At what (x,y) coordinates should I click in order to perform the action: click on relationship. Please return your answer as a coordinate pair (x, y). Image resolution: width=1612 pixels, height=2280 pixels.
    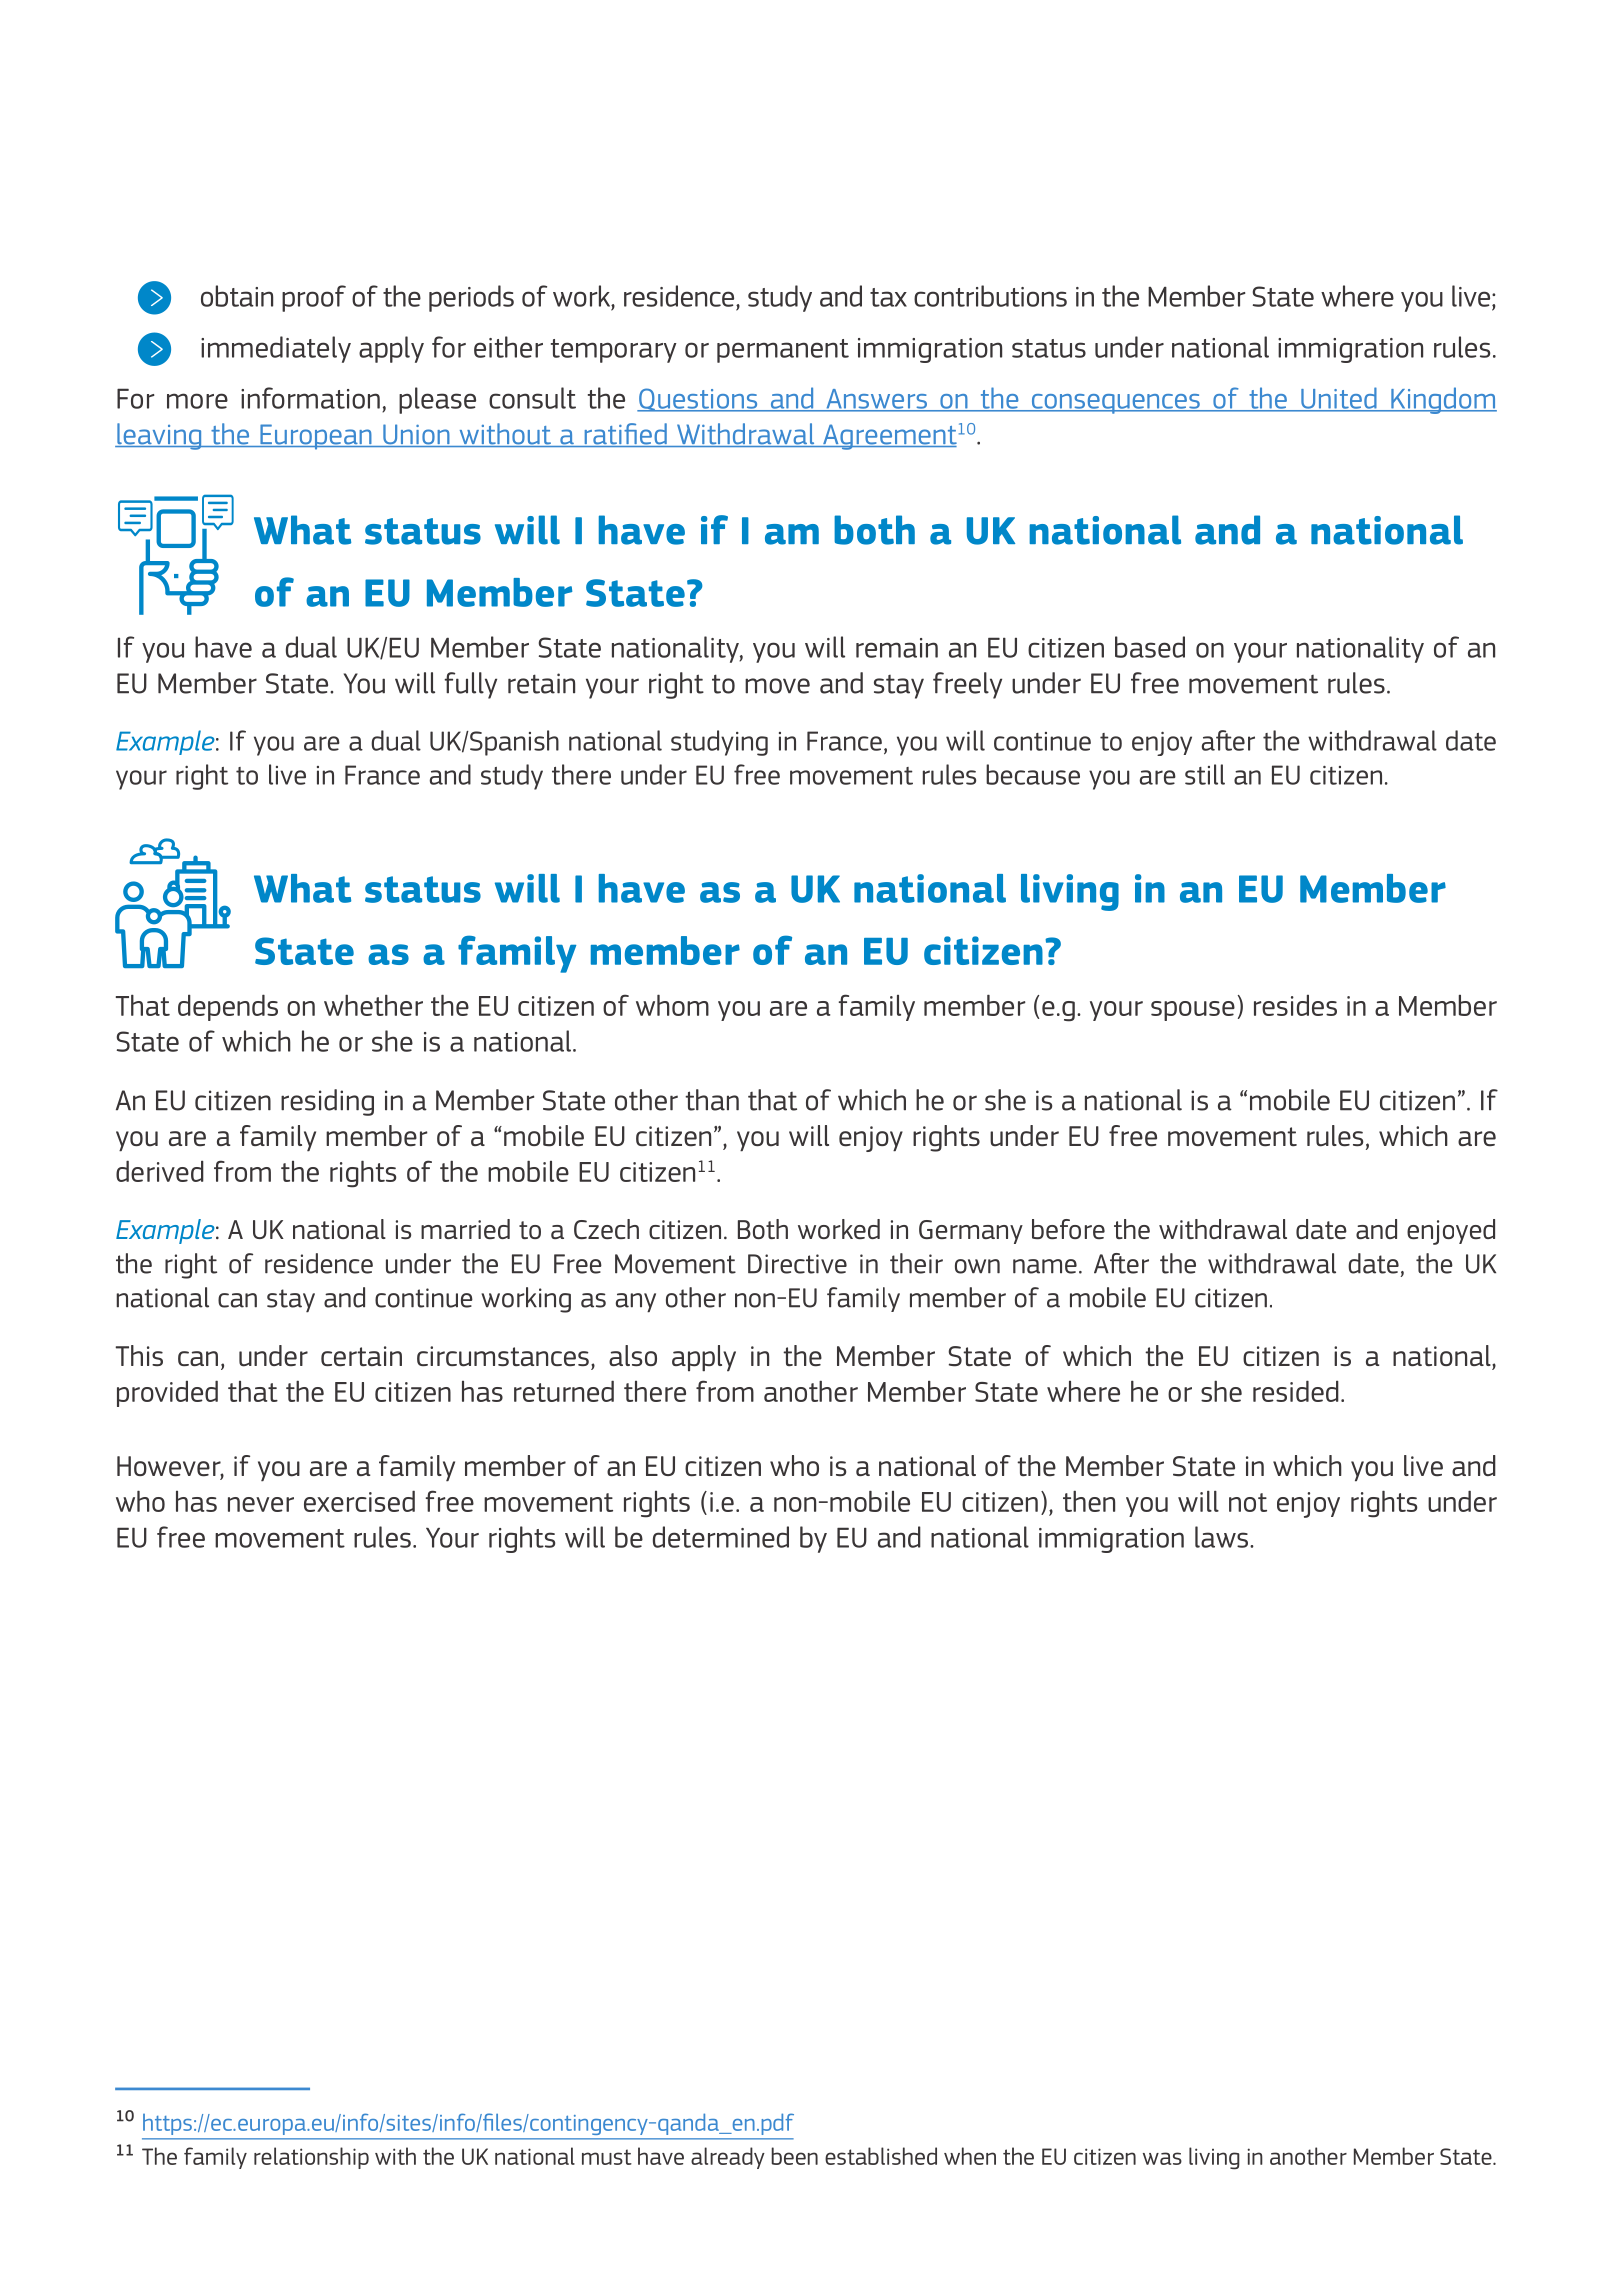
    Looking at the image, I should click on (311, 2158).
